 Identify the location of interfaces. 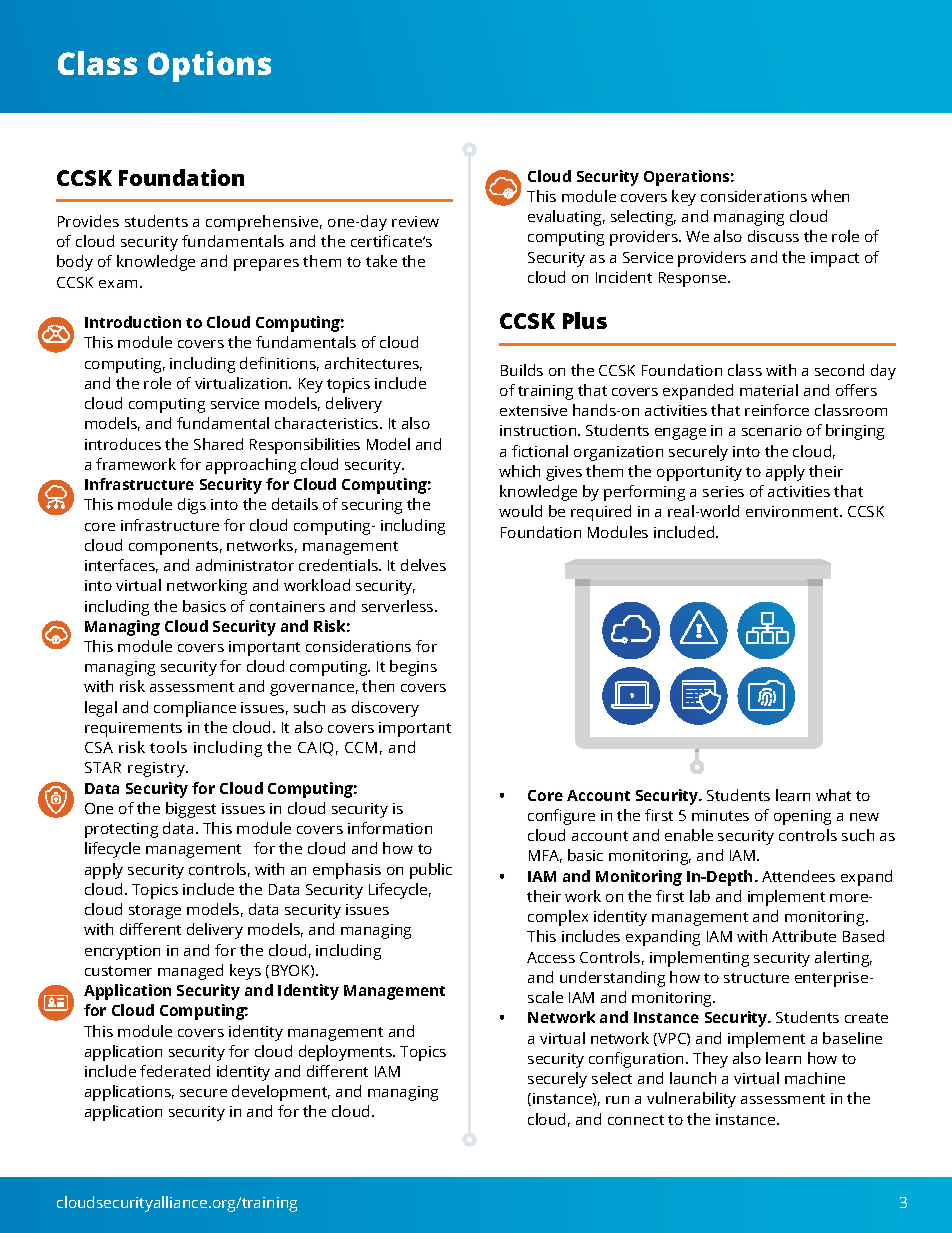
(121, 566).
